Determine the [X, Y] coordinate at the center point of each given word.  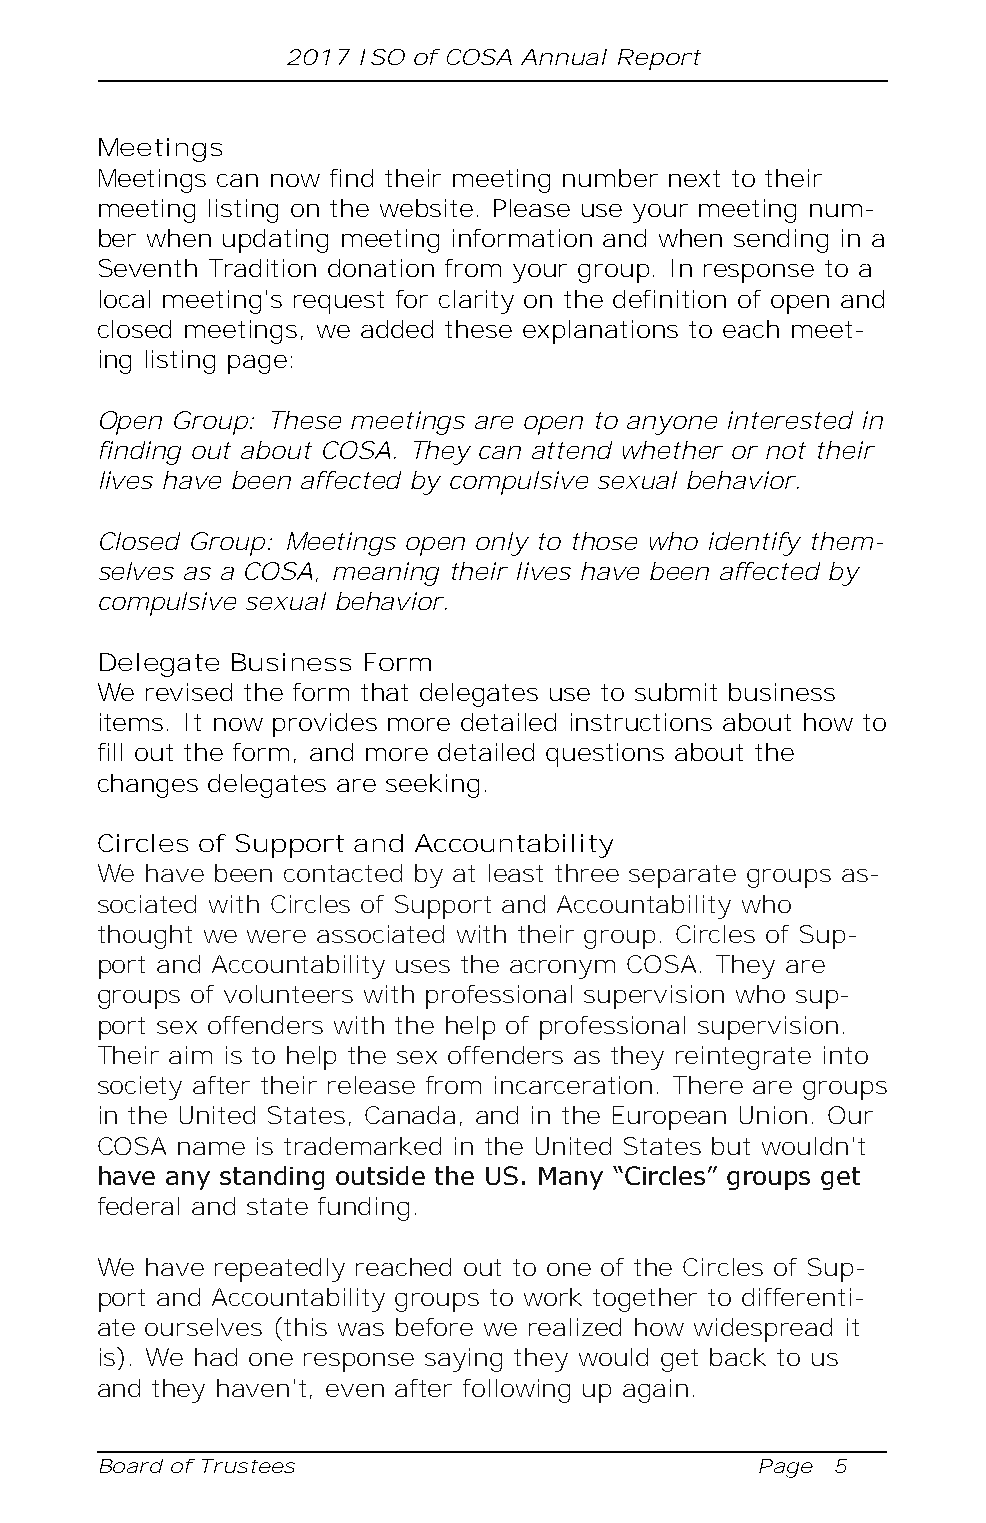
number [610, 178]
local [125, 299]
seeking [436, 786]
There [708, 1085]
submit [676, 692]
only [502, 544]
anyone [672, 425]
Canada [413, 1116]
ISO [382, 57]
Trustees [248, 1466]
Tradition [262, 268]
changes [148, 786]
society [140, 1088]
